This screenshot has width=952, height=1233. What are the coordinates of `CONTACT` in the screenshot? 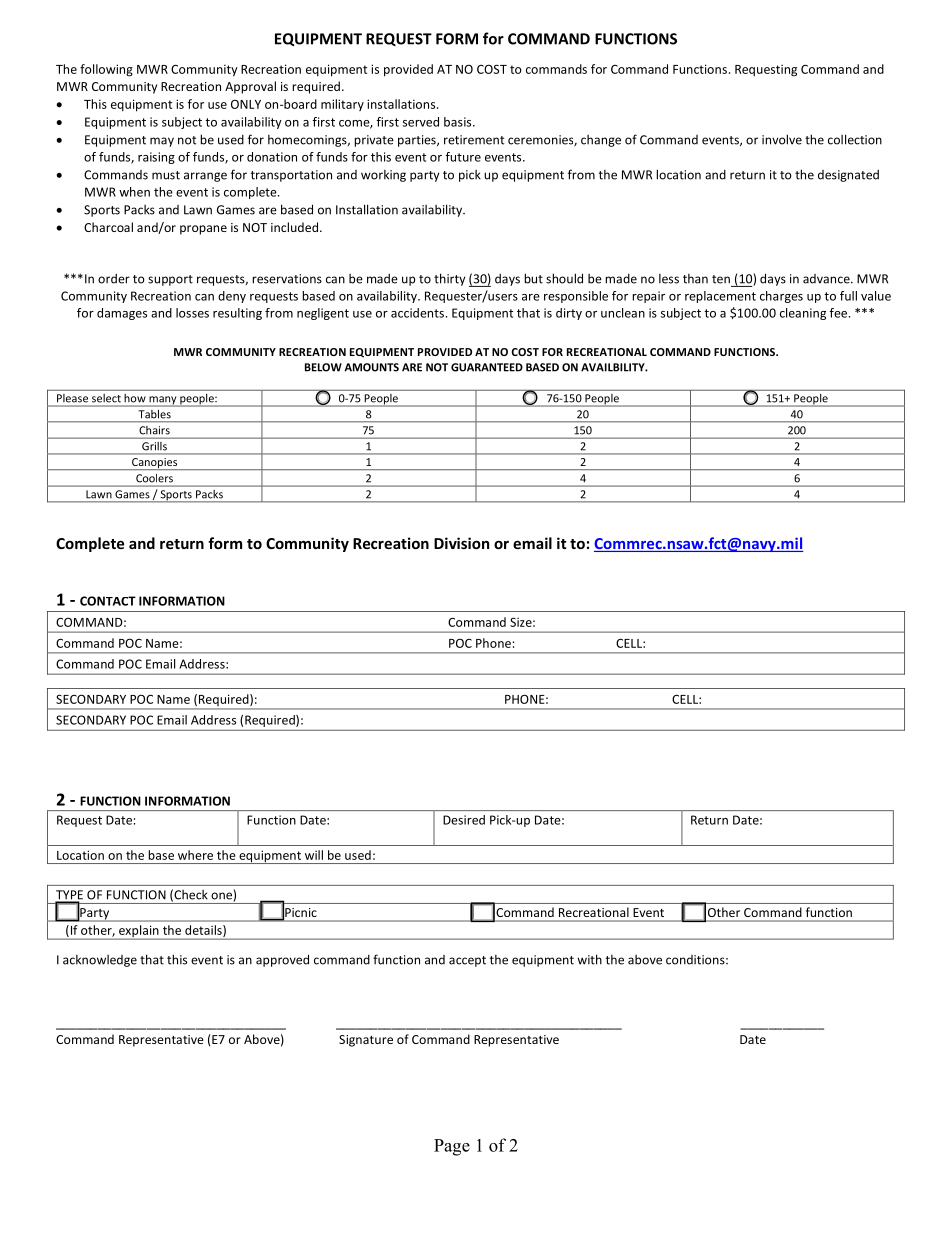 It's located at (108, 601).
